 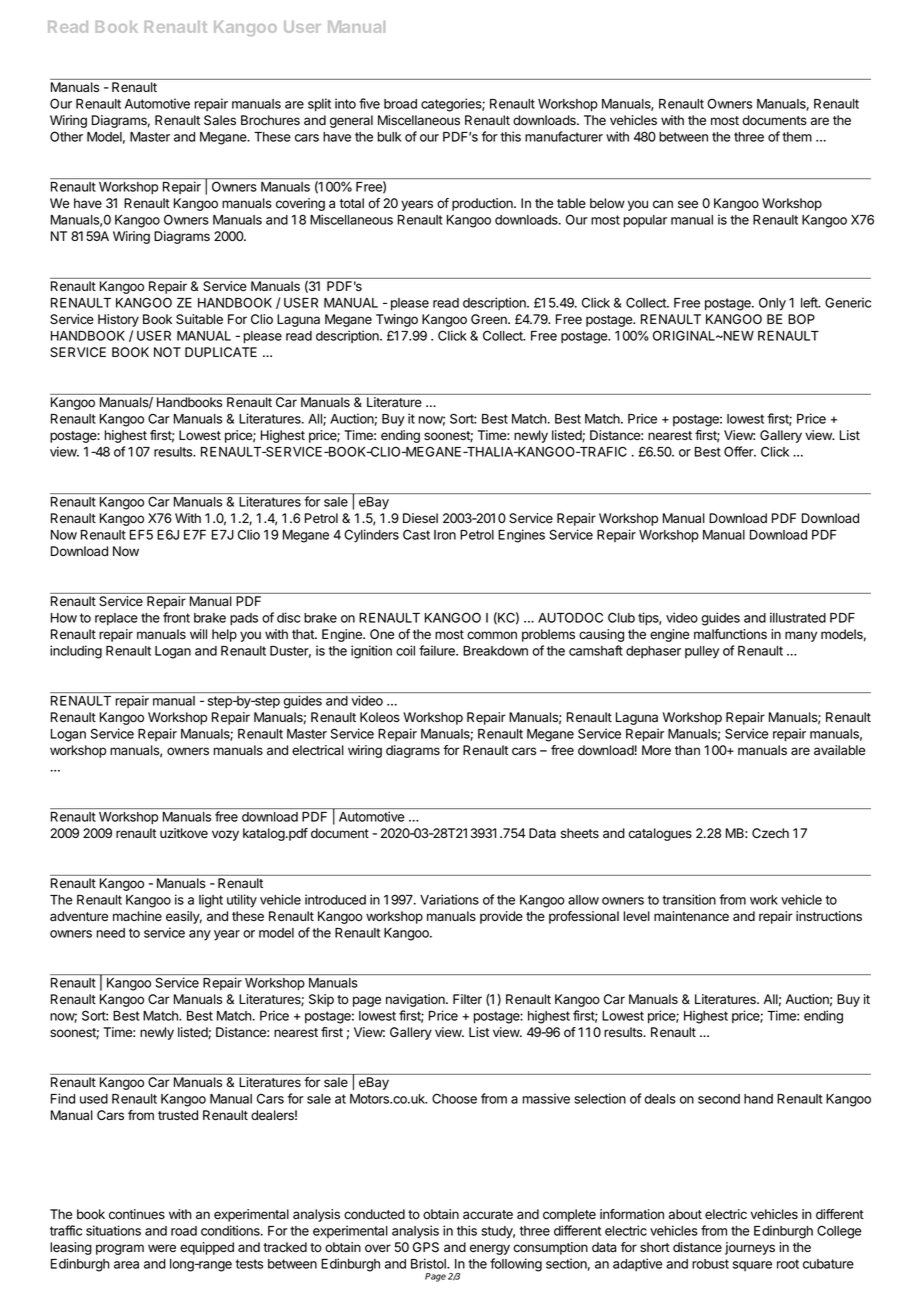 I want to click on them, so click(x=797, y=137).
